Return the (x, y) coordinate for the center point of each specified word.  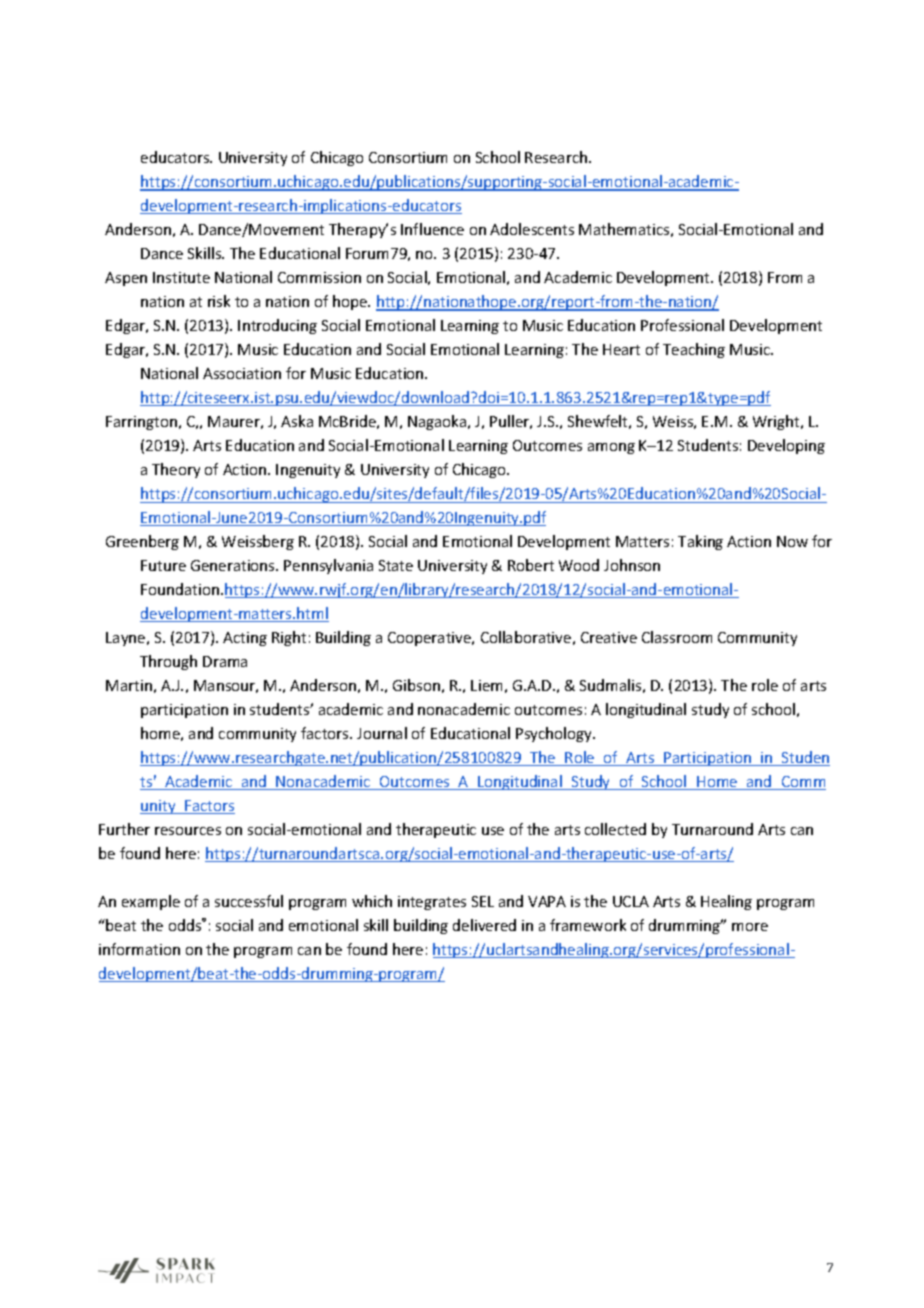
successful (249, 901)
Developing (786, 446)
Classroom (677, 637)
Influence (432, 229)
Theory (176, 470)
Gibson (416, 685)
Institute (181, 277)
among (611, 448)
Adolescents (532, 229)
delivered (484, 925)
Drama (225, 661)
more (750, 927)
